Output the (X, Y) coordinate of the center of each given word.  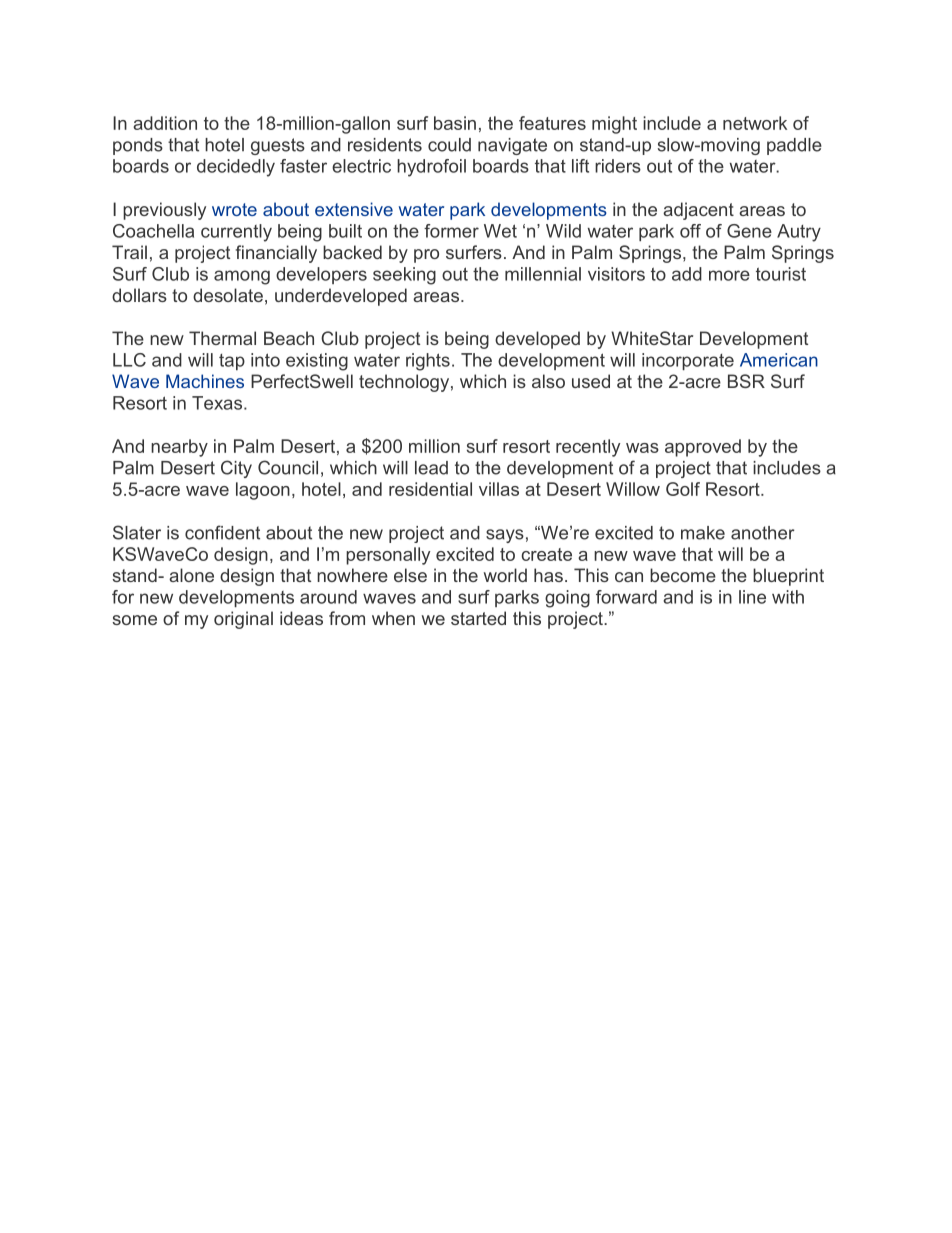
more (729, 275)
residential (430, 489)
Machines (205, 381)
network (755, 123)
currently (236, 233)
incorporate (688, 361)
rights (428, 362)
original (243, 620)
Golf (683, 489)
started (478, 618)
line (752, 597)
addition (165, 123)
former (451, 231)
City (236, 469)
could (449, 145)
